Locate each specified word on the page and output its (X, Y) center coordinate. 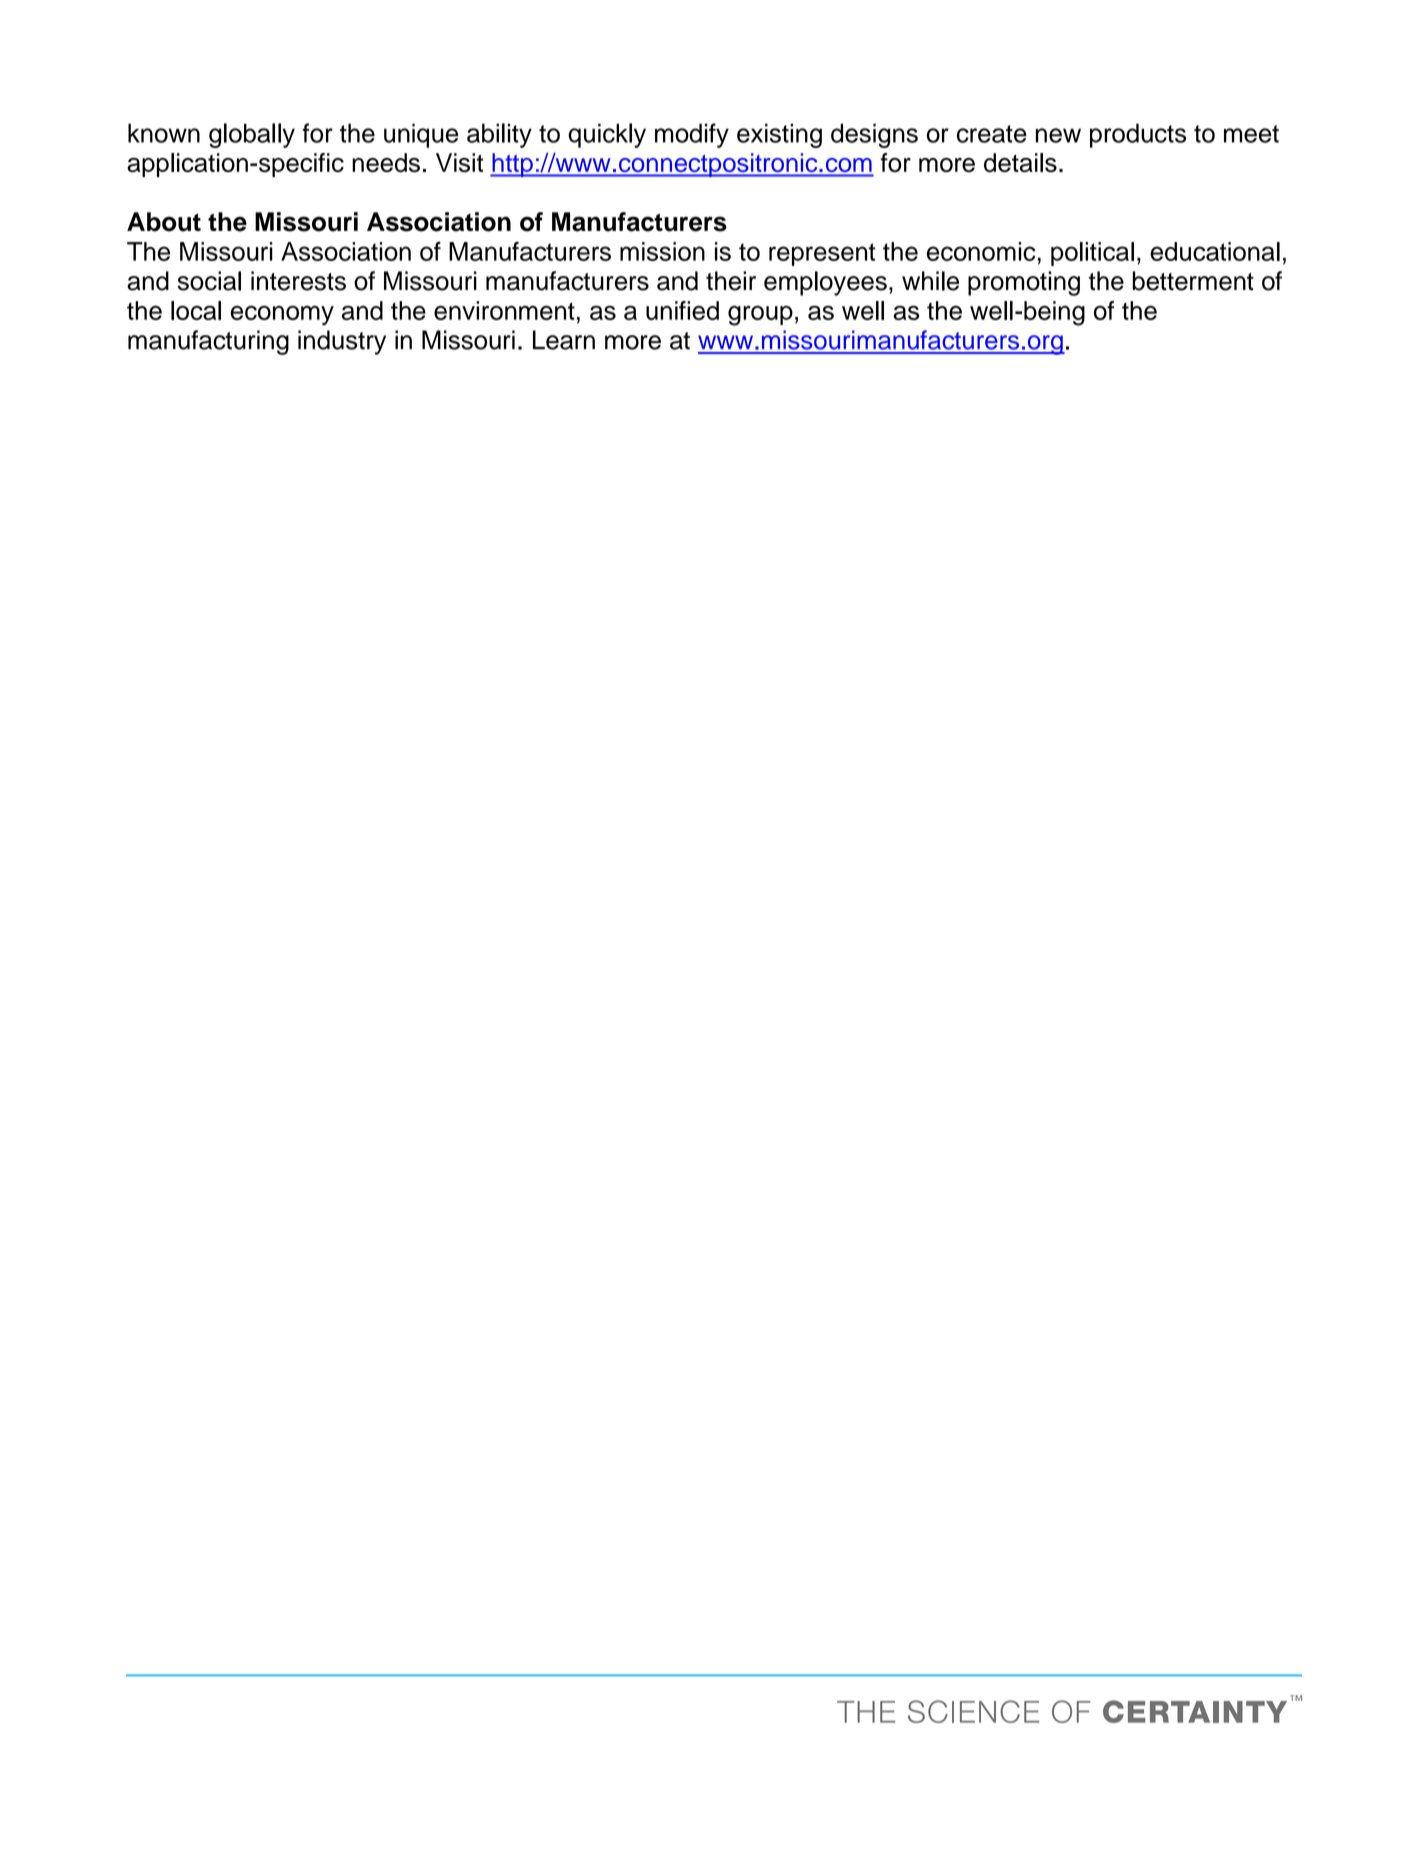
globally (252, 135)
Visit (460, 162)
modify (692, 135)
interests (298, 281)
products (1138, 135)
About (164, 222)
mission (662, 251)
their (731, 281)
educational (1215, 251)
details (1020, 162)
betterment (1193, 281)
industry (342, 342)
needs (386, 162)
